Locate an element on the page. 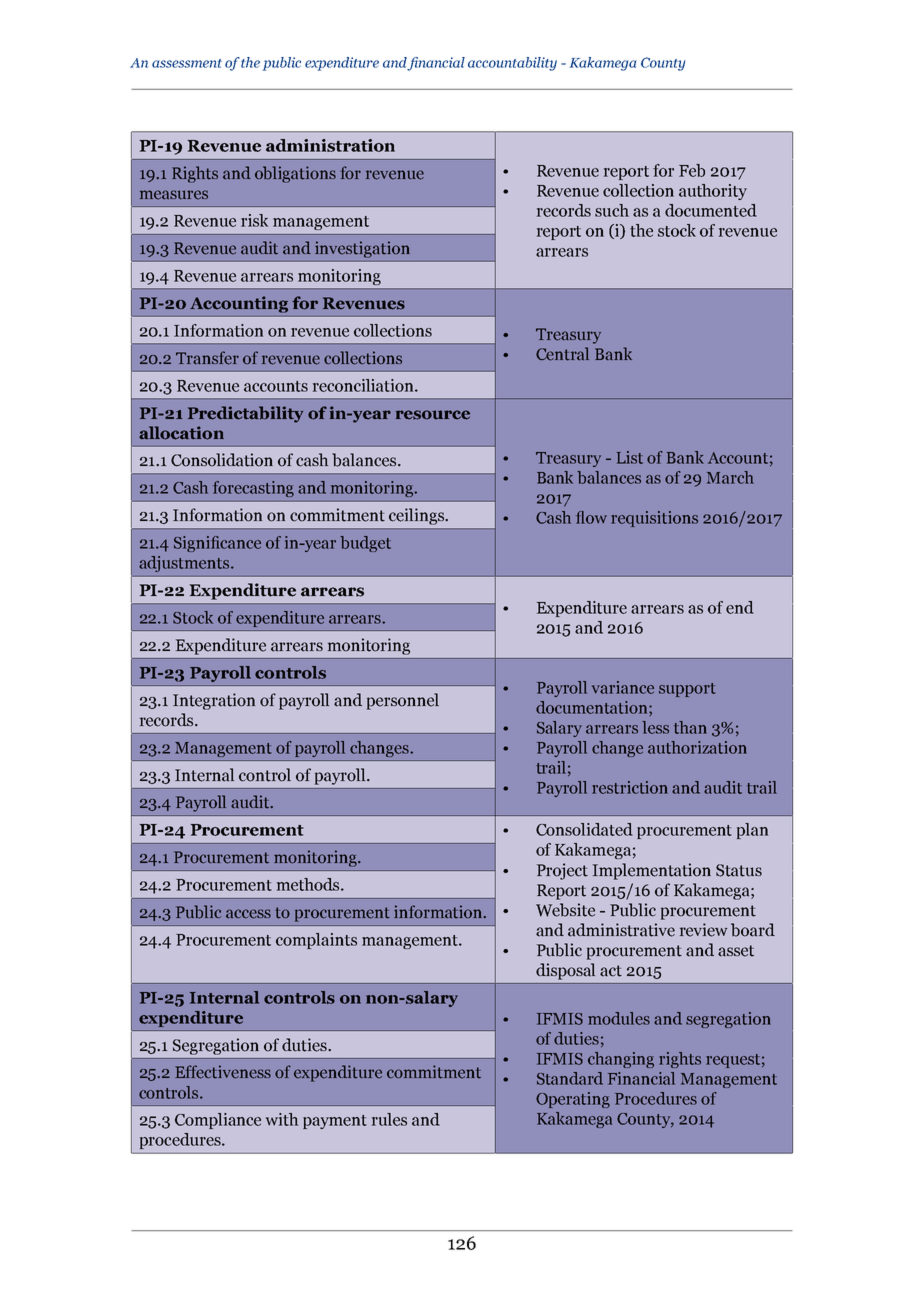 The height and width of the image is (1314, 924). Feb is located at coordinates (692, 170).
